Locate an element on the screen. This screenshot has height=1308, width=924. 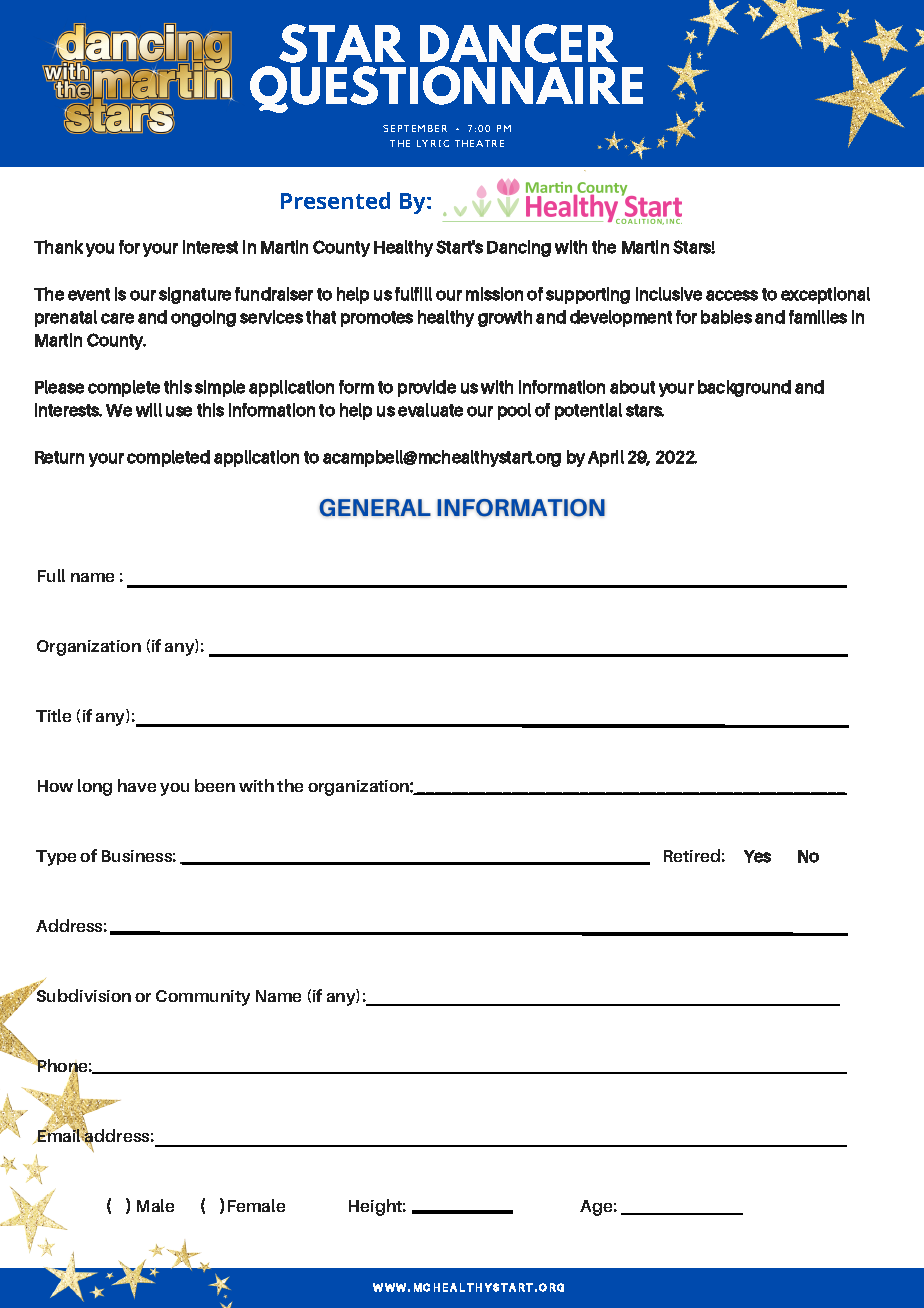
April is located at coordinates (606, 458).
